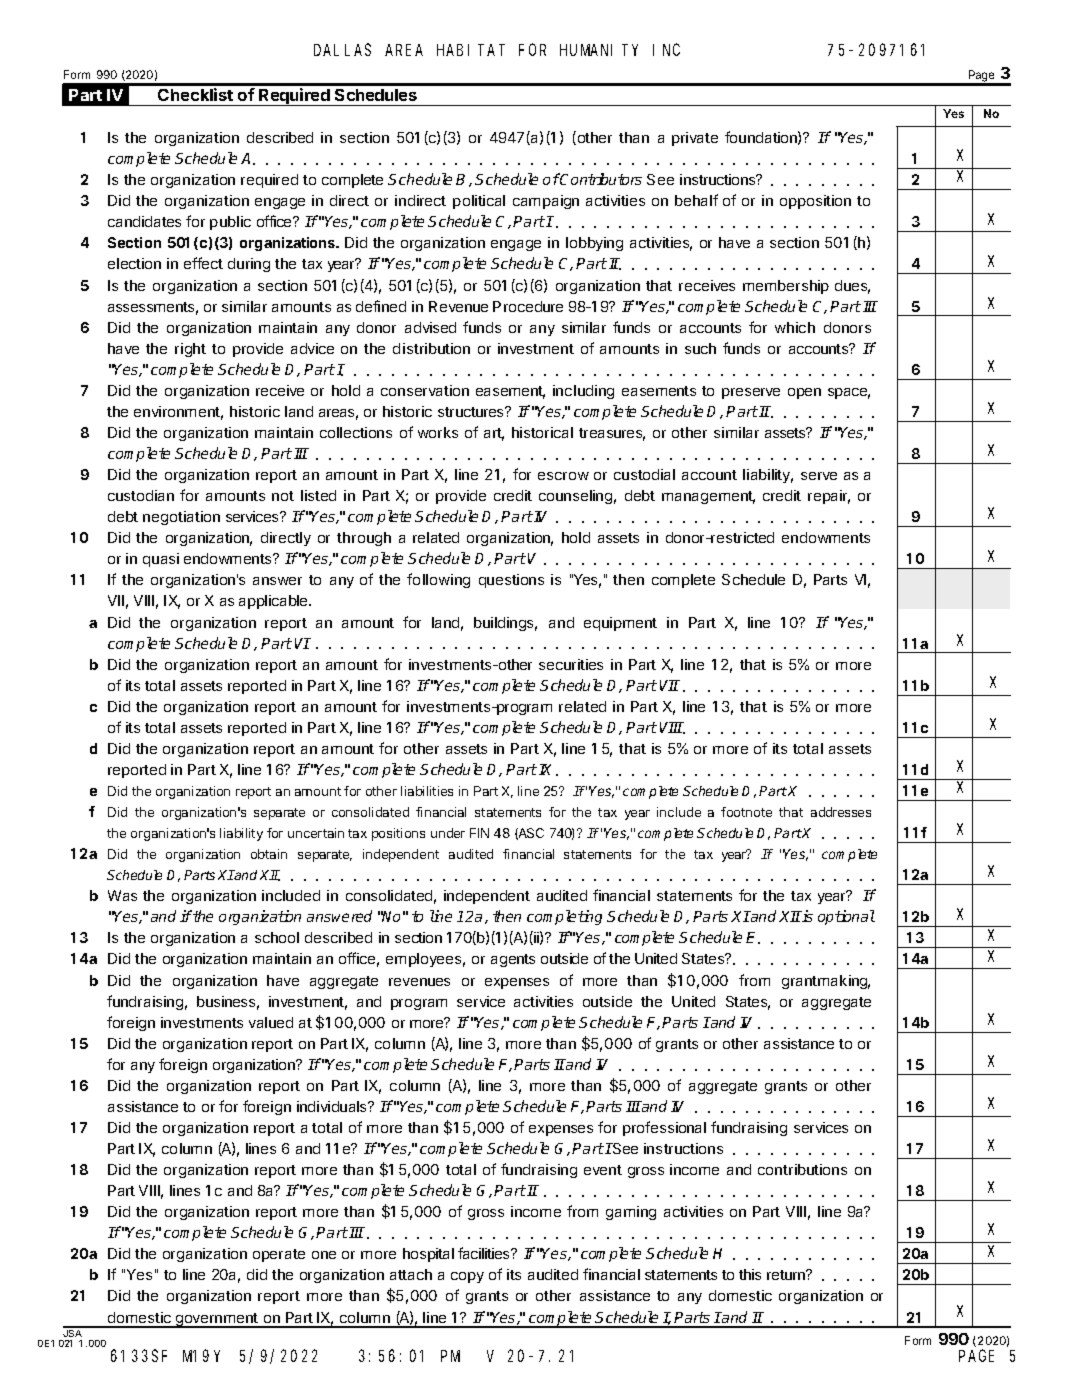 This image has height=1390, width=1074. What do you see at coordinates (271, 1022) in the image?
I see `valued` at bounding box center [271, 1022].
